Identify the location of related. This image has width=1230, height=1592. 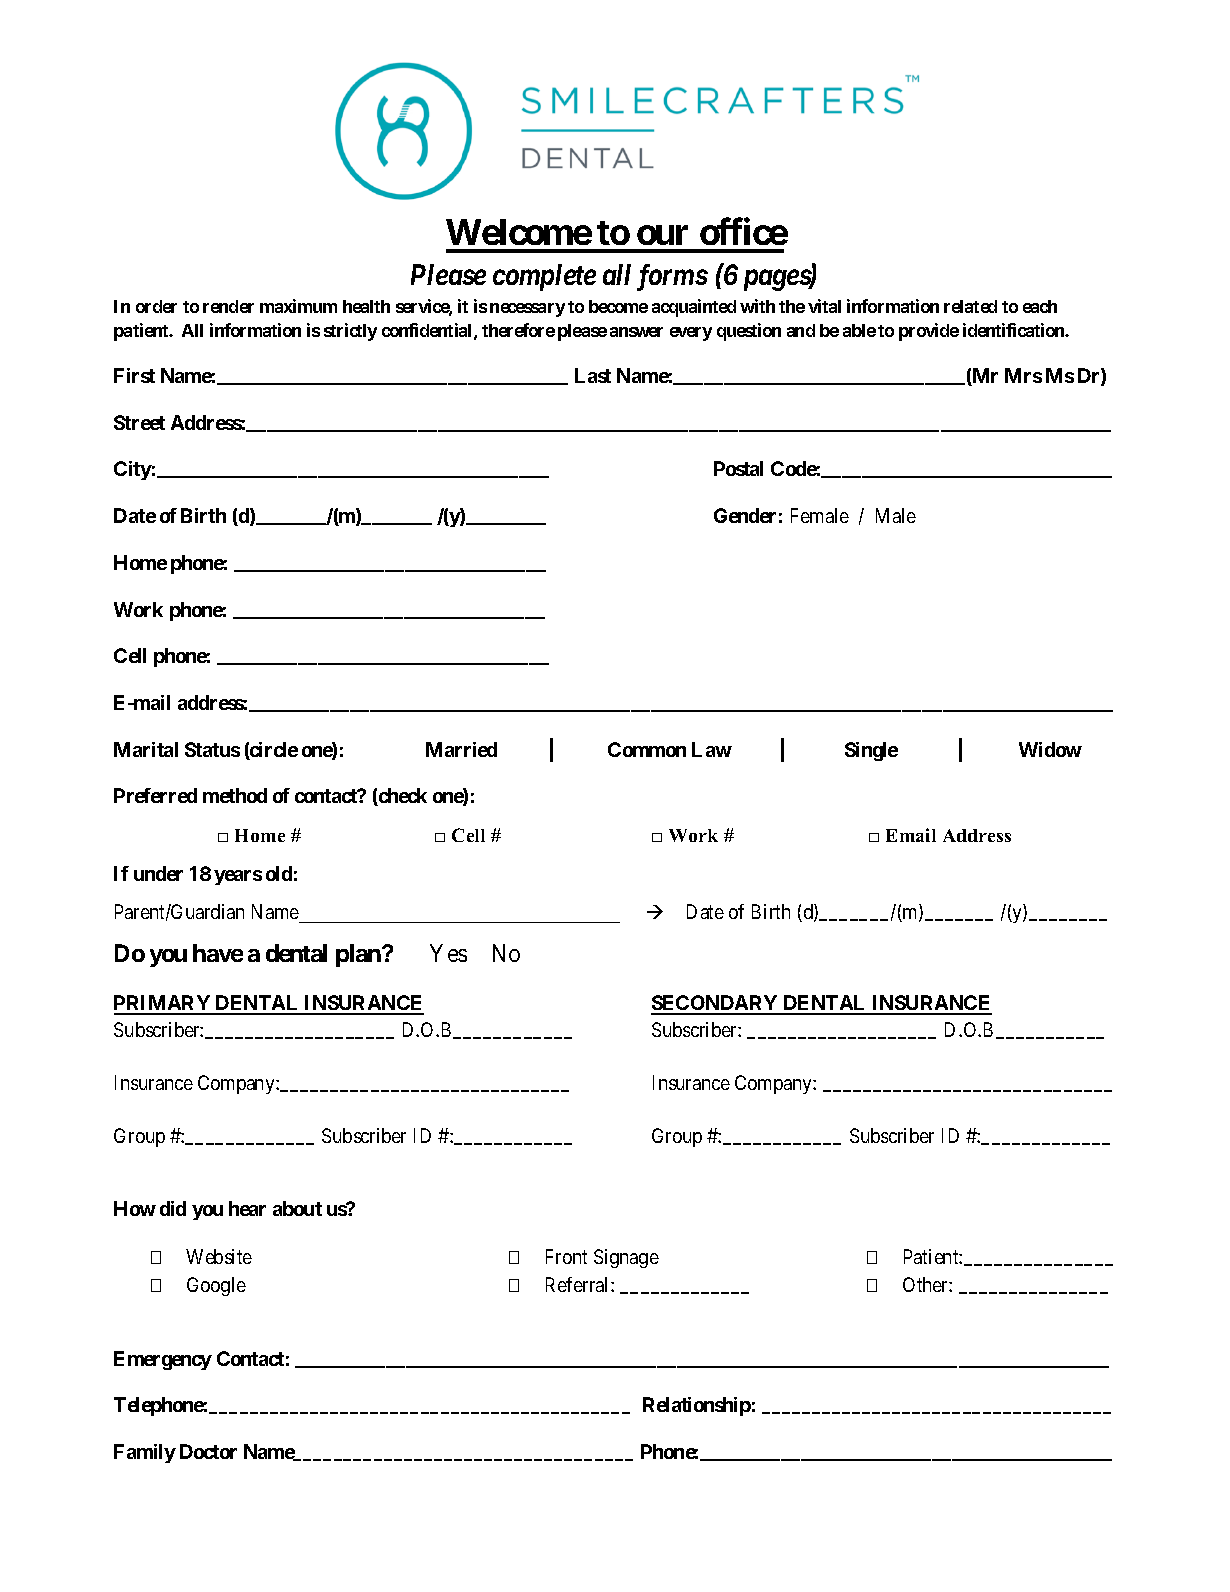
(970, 306).
